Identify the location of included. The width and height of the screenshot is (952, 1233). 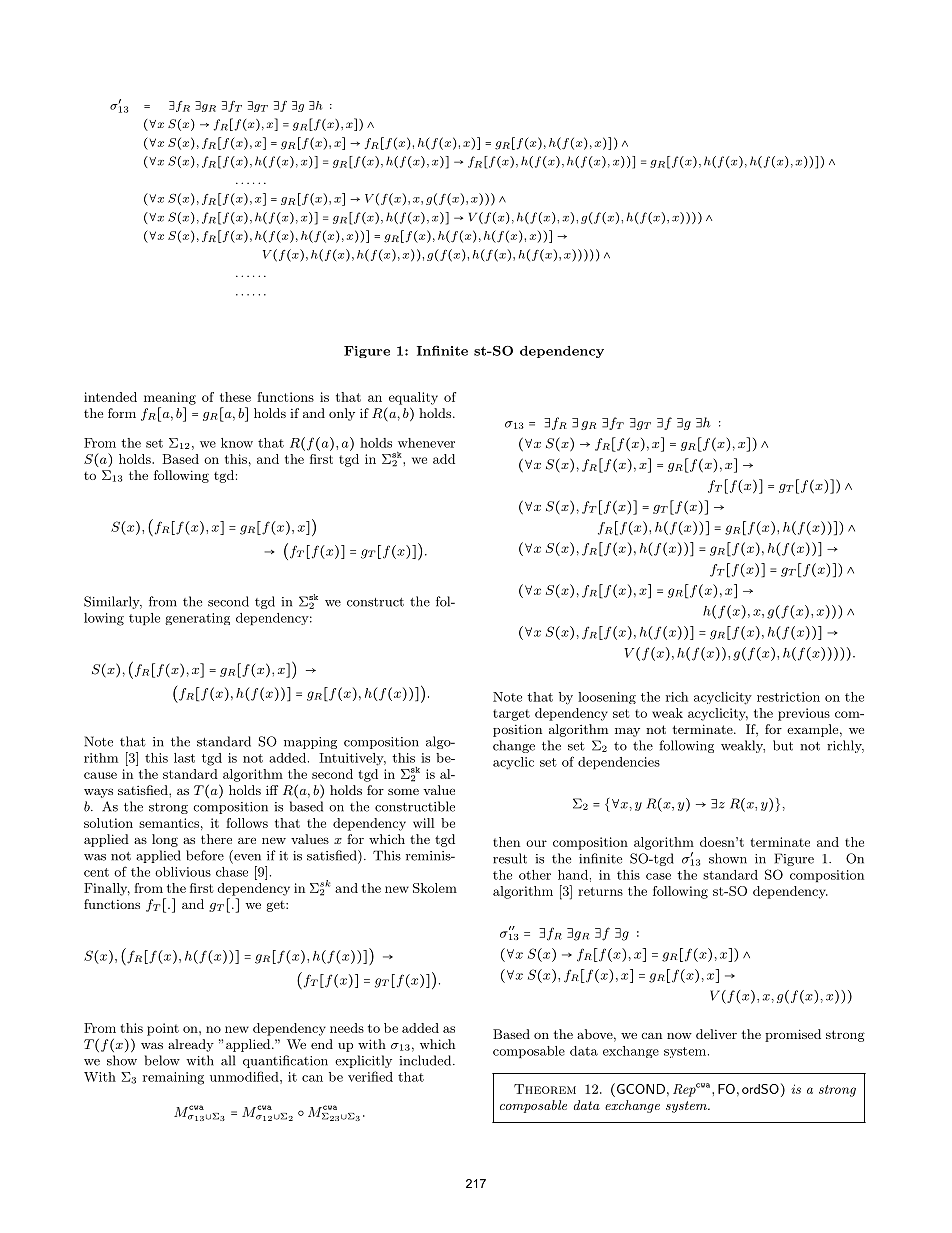
(425, 1060).
